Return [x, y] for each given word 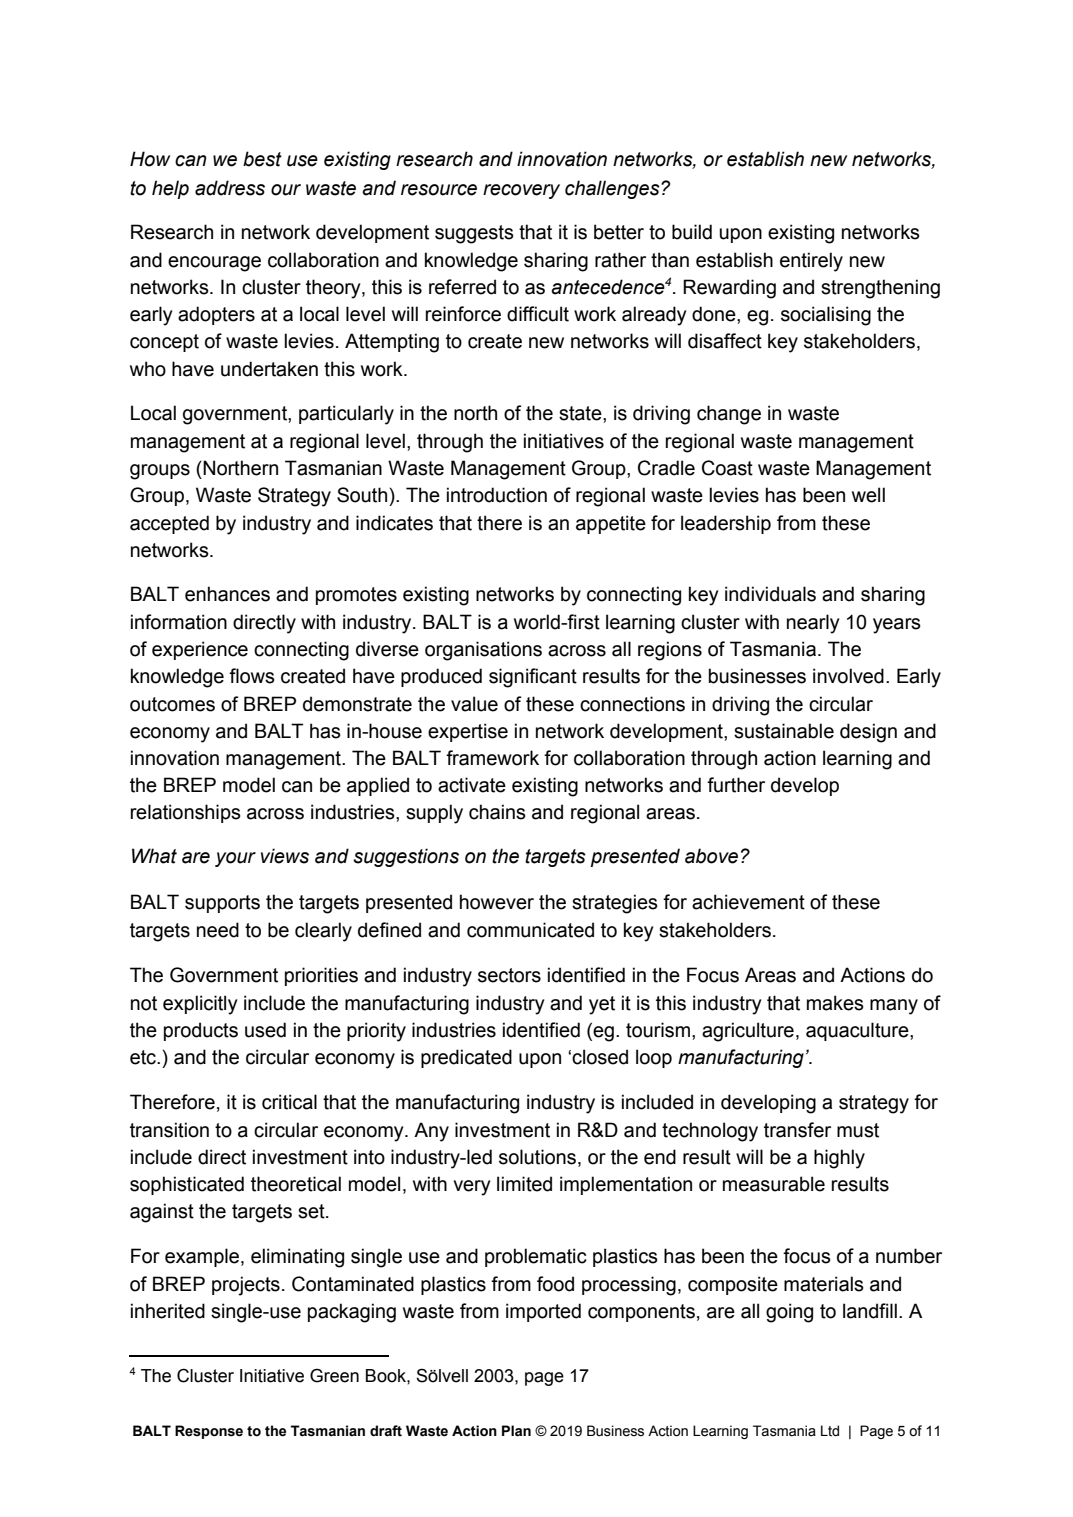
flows [252, 676]
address [230, 188]
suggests [474, 234]
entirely [811, 262]
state [581, 413]
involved [848, 676]
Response [209, 1432]
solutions [537, 1157]
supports [222, 904]
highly [839, 1159]
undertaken [269, 369]
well [868, 495]
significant [533, 678]
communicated [530, 930]
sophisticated [187, 1185]
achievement [748, 902]
